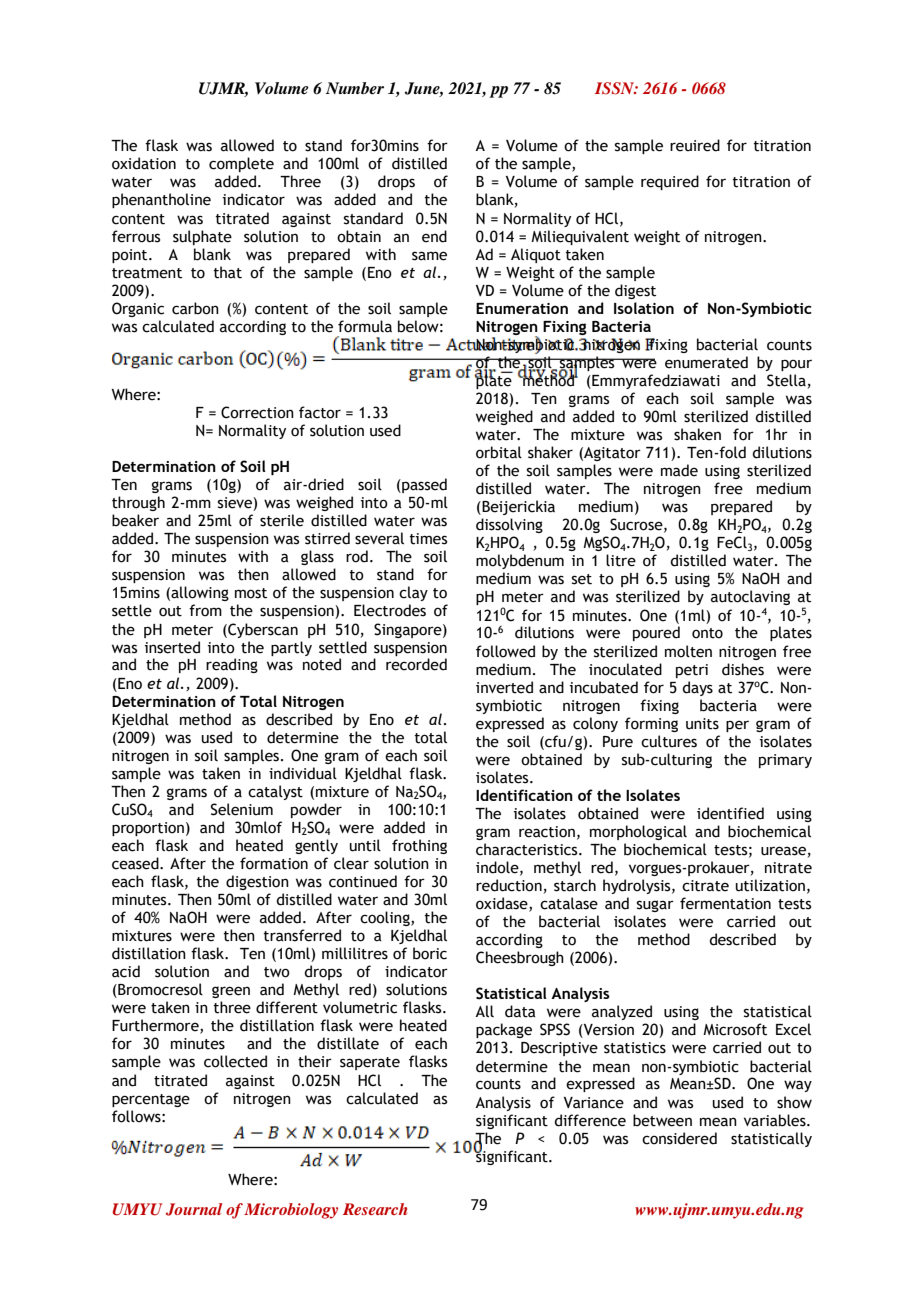  What do you see at coordinates (499, 452) in the page?
I see `orbital` at bounding box center [499, 452].
